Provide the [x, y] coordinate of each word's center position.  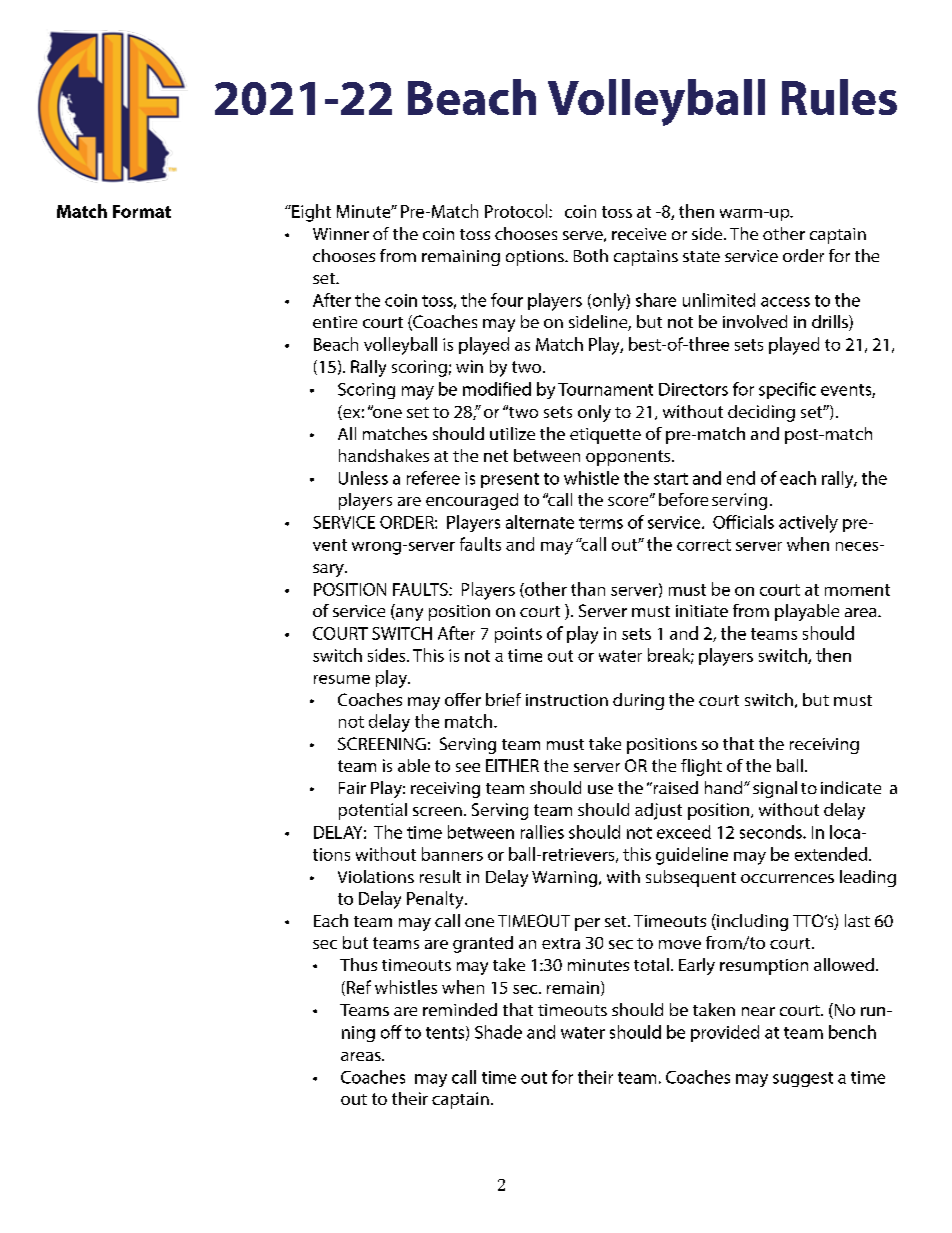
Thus [358, 964]
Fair [352, 788]
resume [342, 679]
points [518, 635]
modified [497, 389]
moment [857, 590]
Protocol [517, 211]
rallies [542, 832]
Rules [839, 97]
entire [335, 322]
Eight [310, 213]
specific [787, 390]
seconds [772, 832]
